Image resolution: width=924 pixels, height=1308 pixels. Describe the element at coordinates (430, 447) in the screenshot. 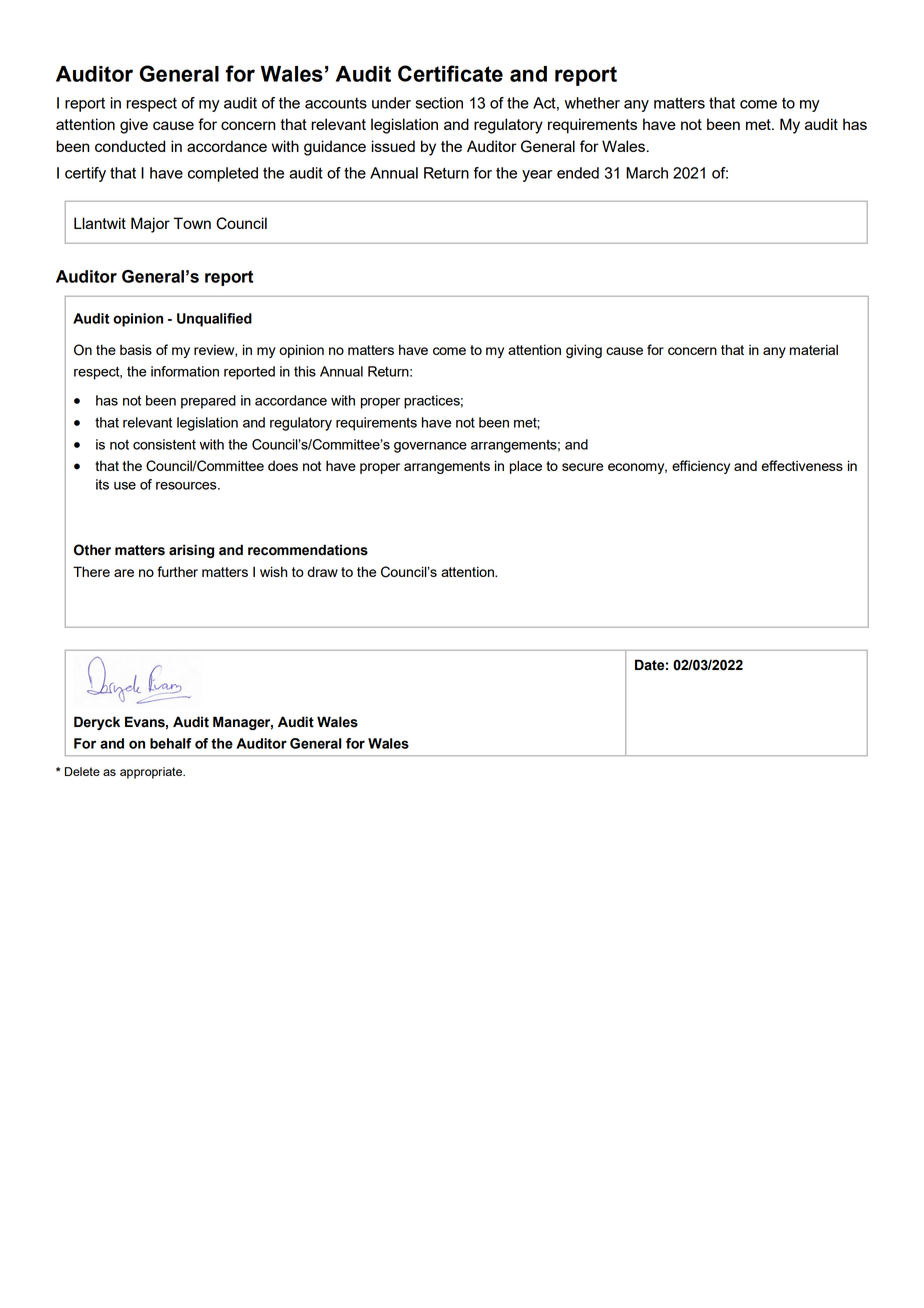

I see `governance` at that location.
